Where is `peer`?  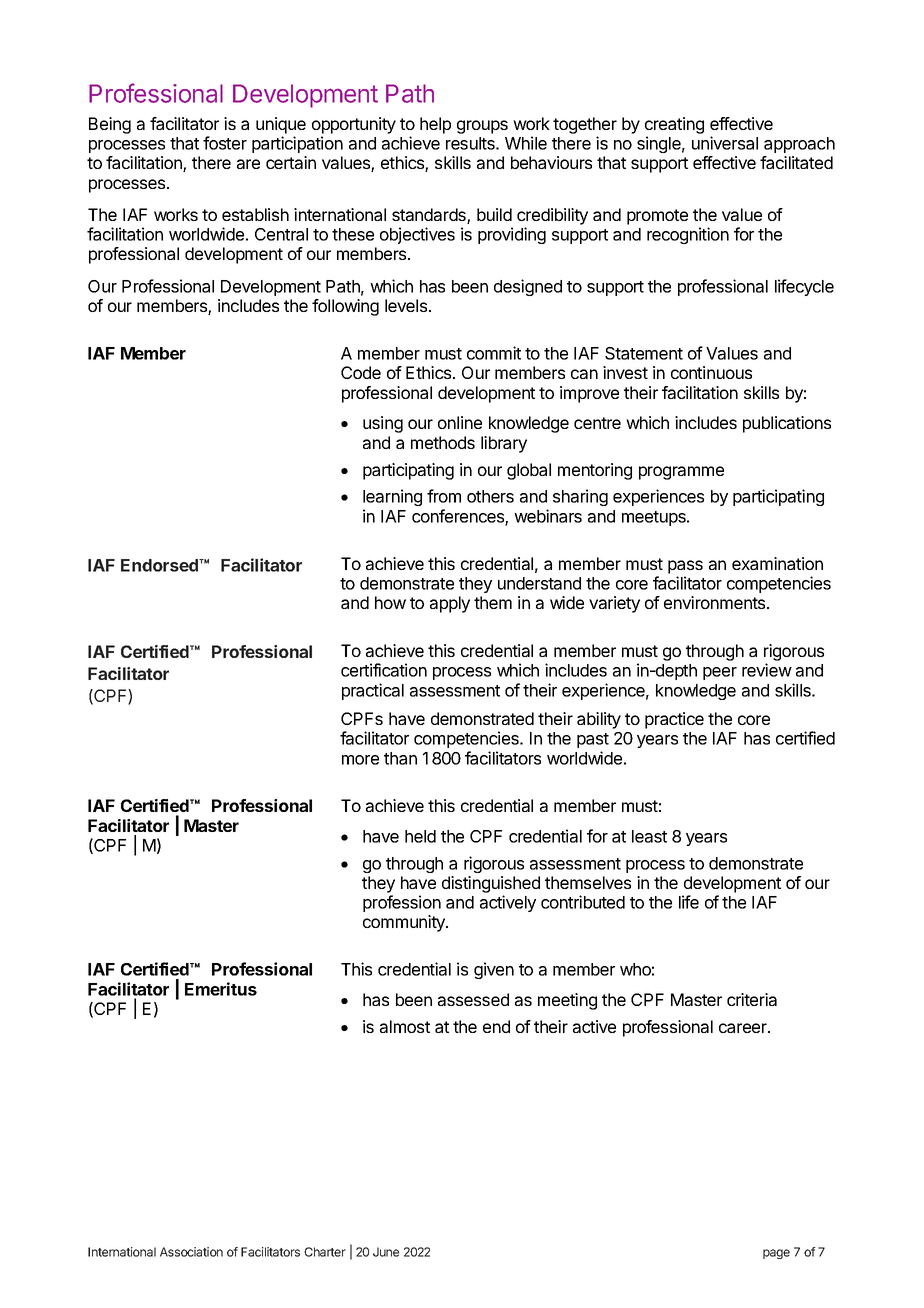 peer is located at coordinates (720, 673).
